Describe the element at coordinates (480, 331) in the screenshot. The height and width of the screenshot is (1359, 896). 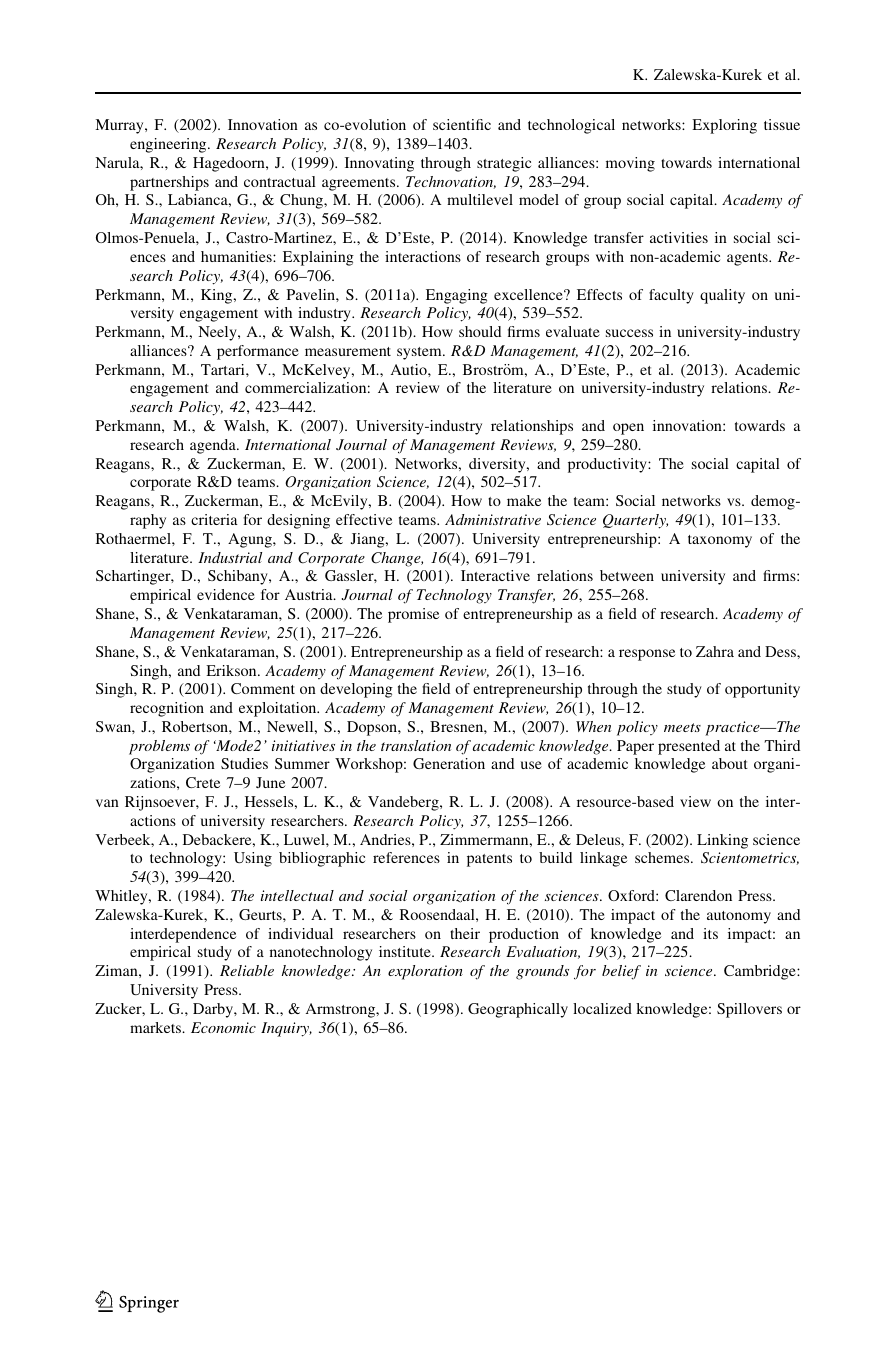
I see `should` at that location.
